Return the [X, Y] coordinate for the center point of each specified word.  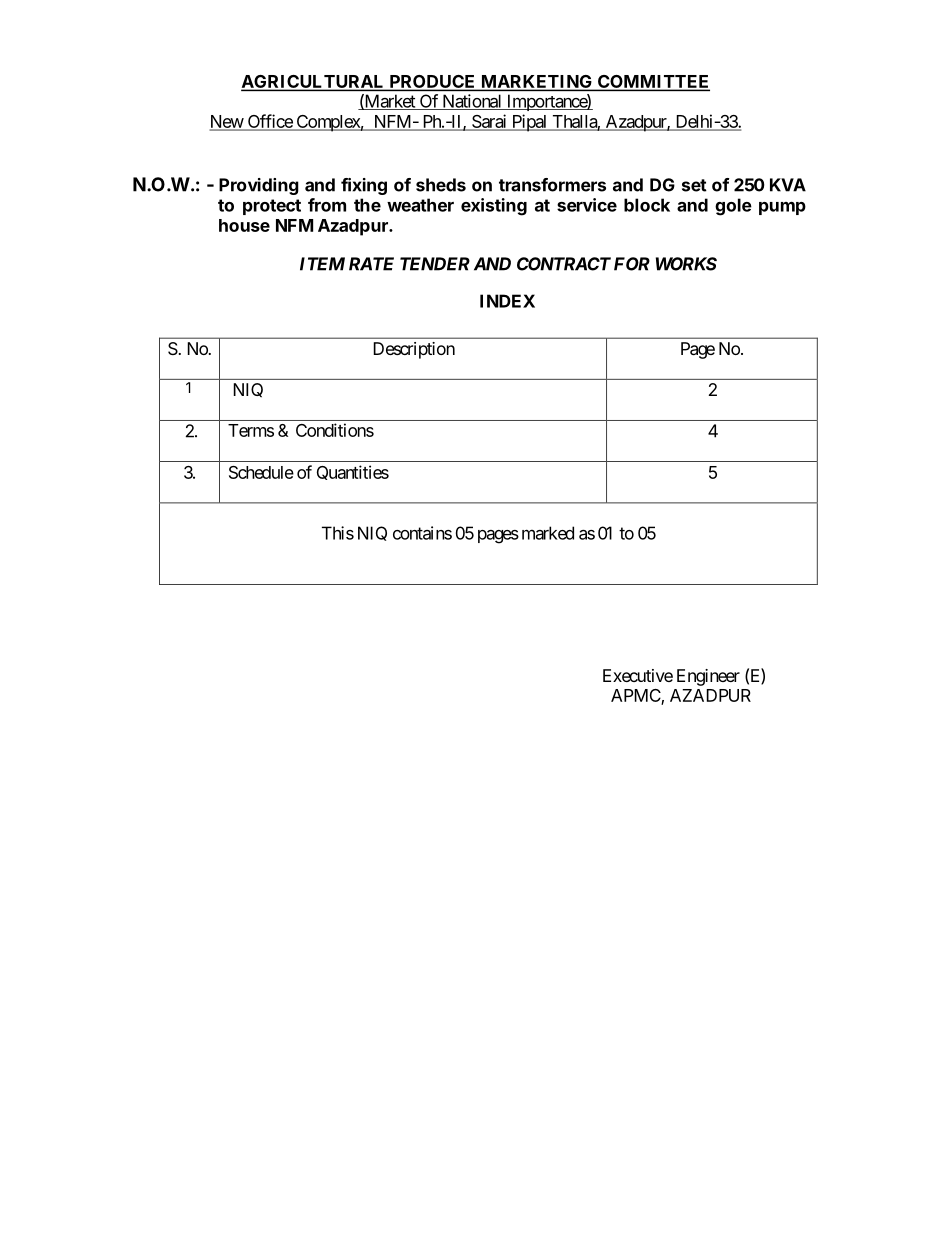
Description [414, 350]
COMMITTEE [653, 83]
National [472, 102]
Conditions [335, 430]
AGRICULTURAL [314, 83]
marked [548, 533]
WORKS [686, 264]
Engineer [708, 677]
